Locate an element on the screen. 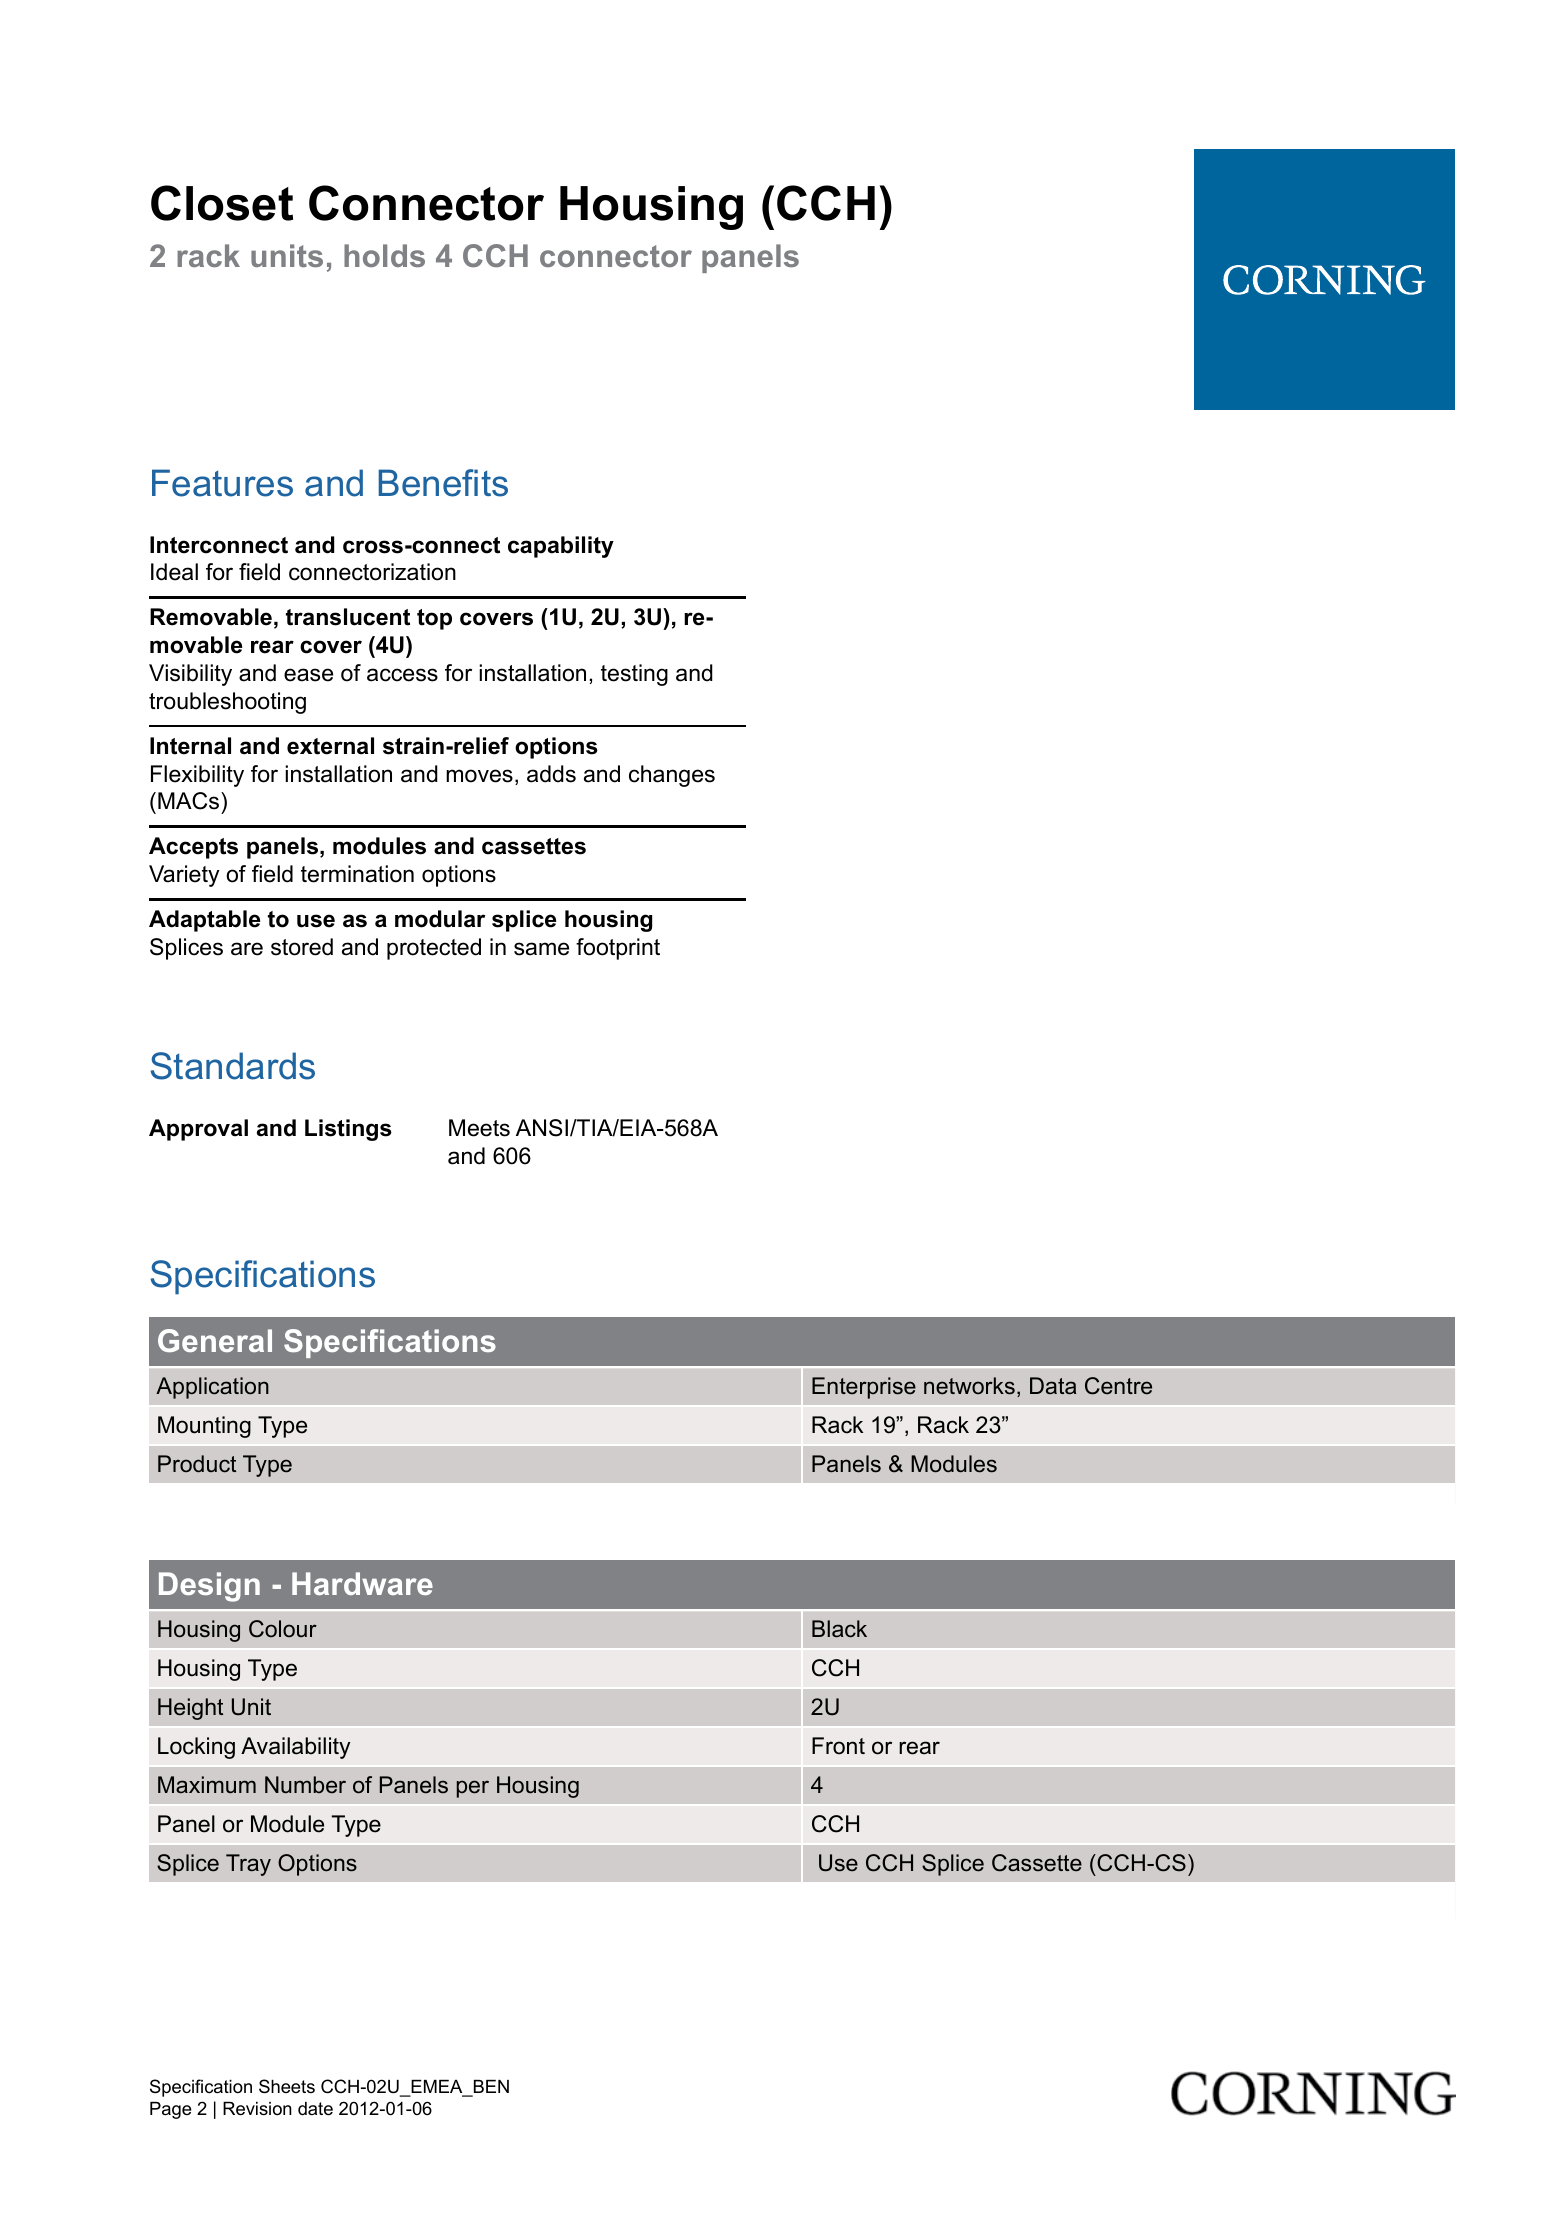 This screenshot has height=2216, width=1567. Closet is located at coordinates (222, 203).
